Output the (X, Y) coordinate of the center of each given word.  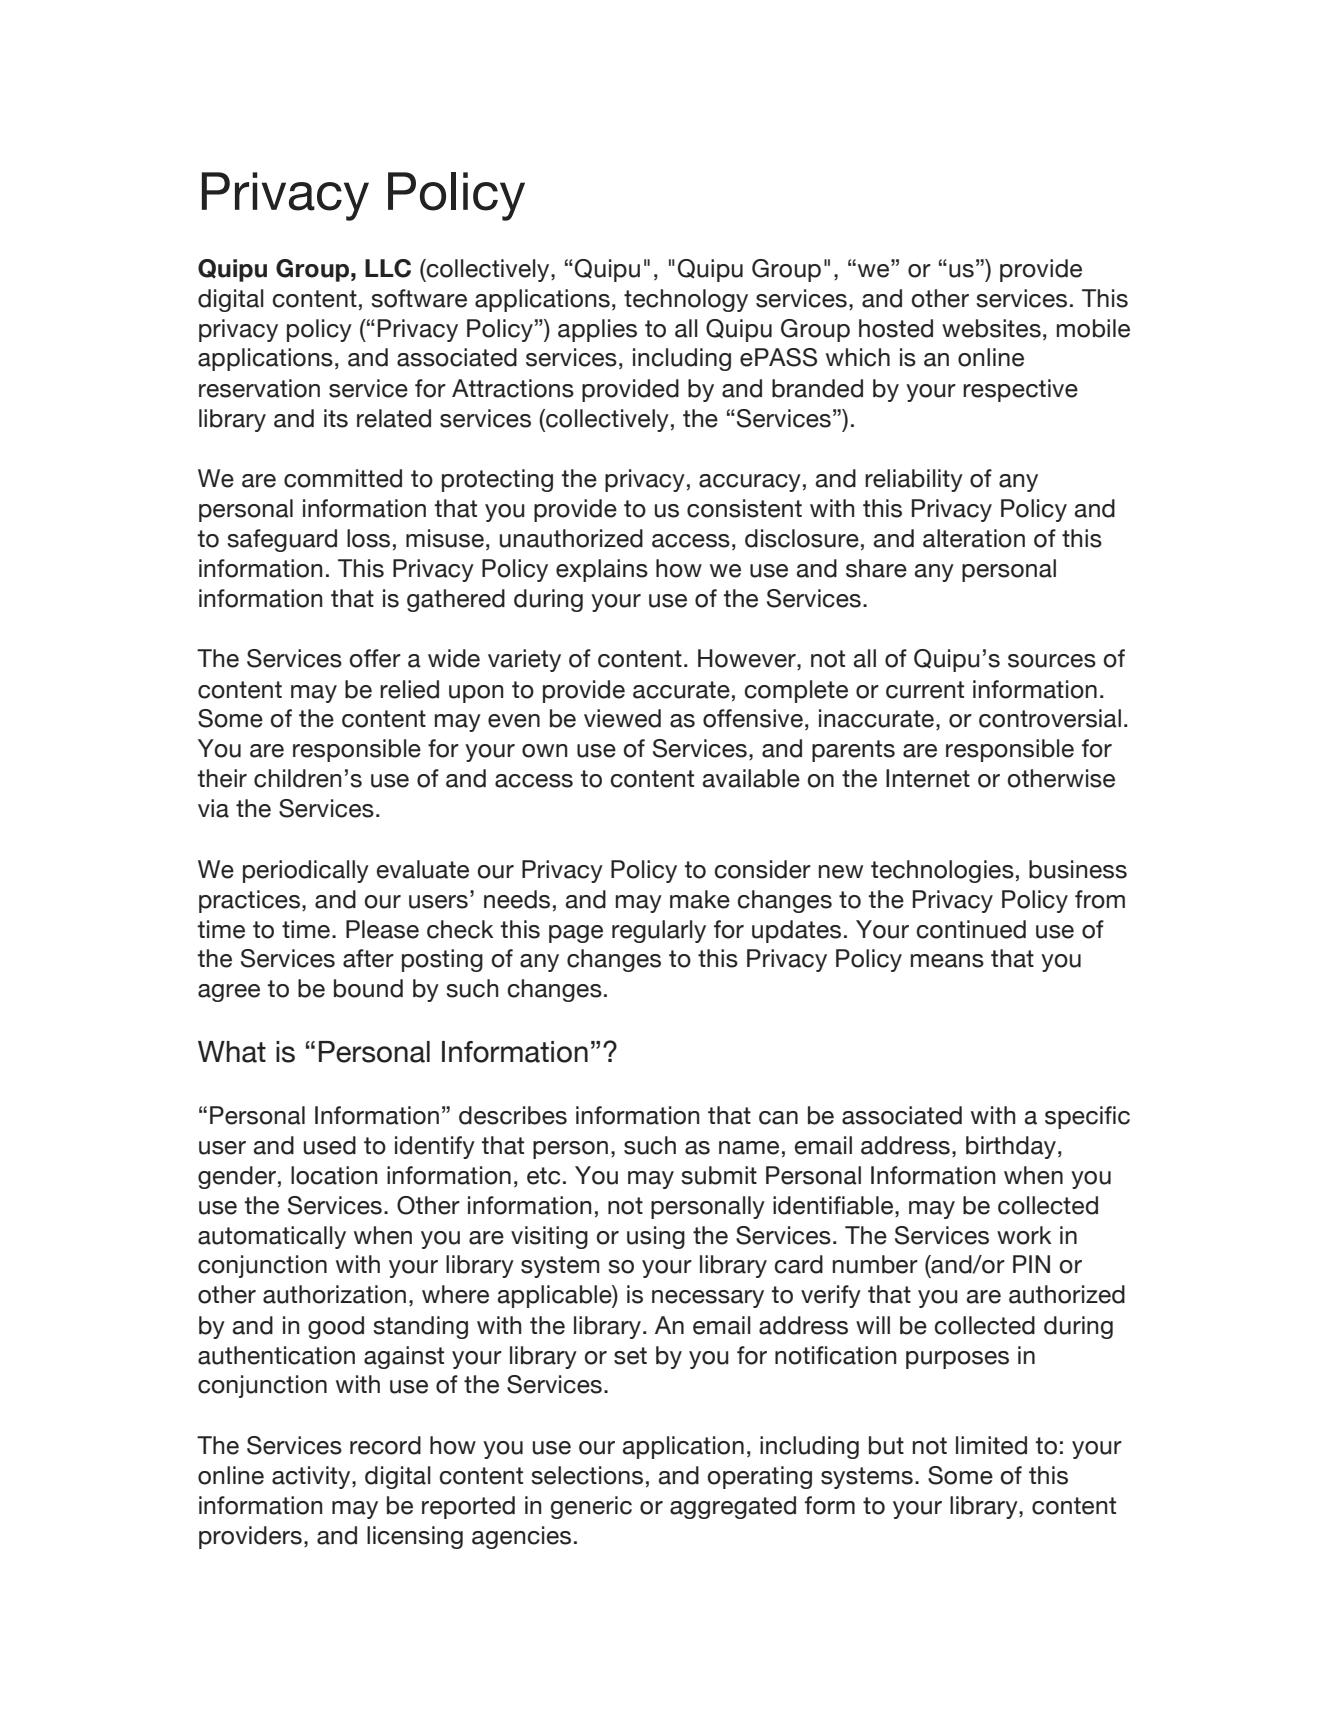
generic (591, 1507)
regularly (659, 931)
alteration (974, 538)
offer (375, 658)
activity (312, 1477)
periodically (306, 871)
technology (686, 300)
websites (991, 328)
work (1024, 1235)
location (334, 1175)
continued (971, 929)
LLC (388, 268)
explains (602, 570)
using (656, 1237)
